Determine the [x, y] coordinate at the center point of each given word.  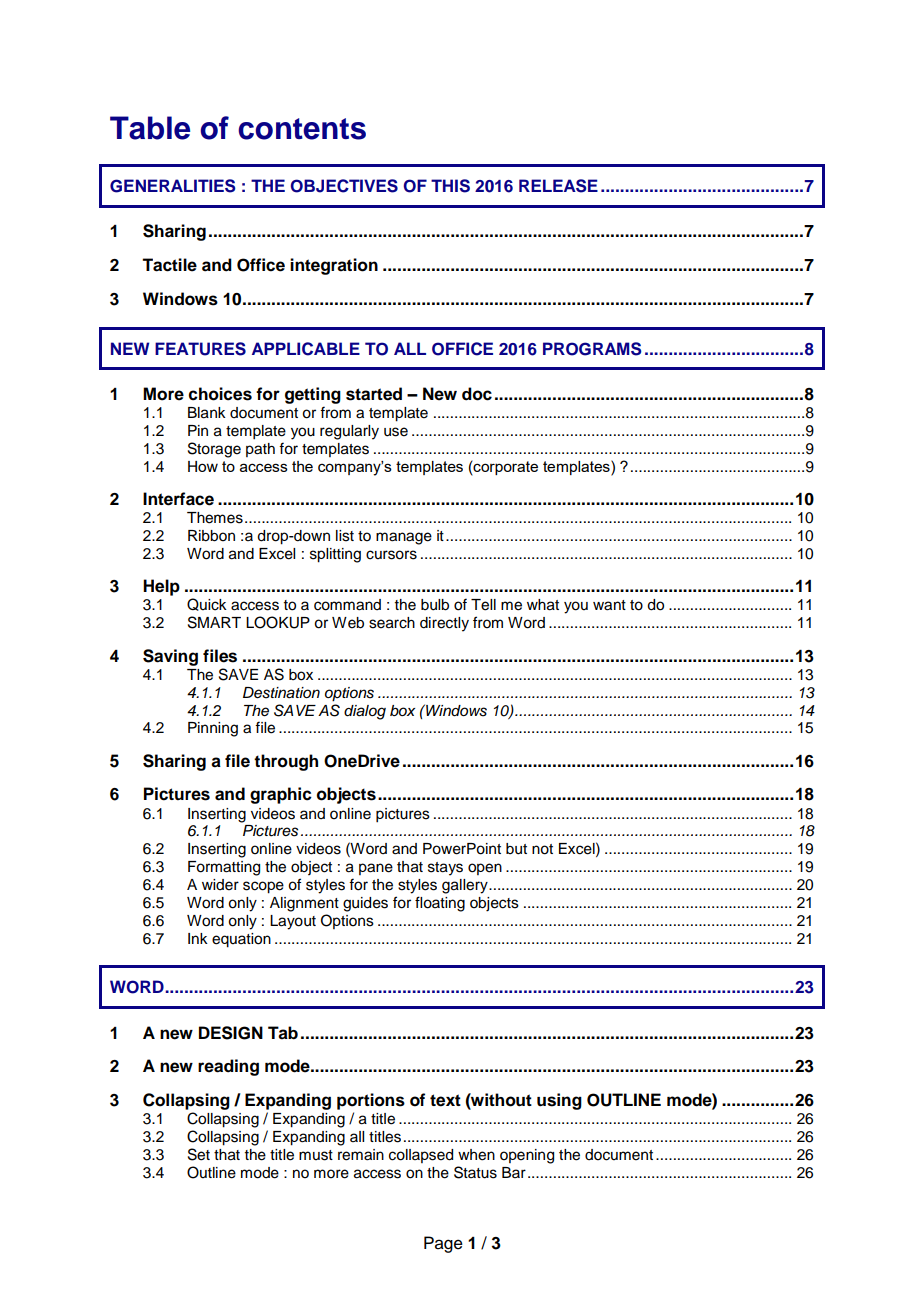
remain [361, 1155]
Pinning [213, 729]
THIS [450, 186]
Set [199, 1154]
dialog [365, 712]
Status [475, 1172]
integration [334, 266]
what [543, 605]
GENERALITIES [173, 186]
